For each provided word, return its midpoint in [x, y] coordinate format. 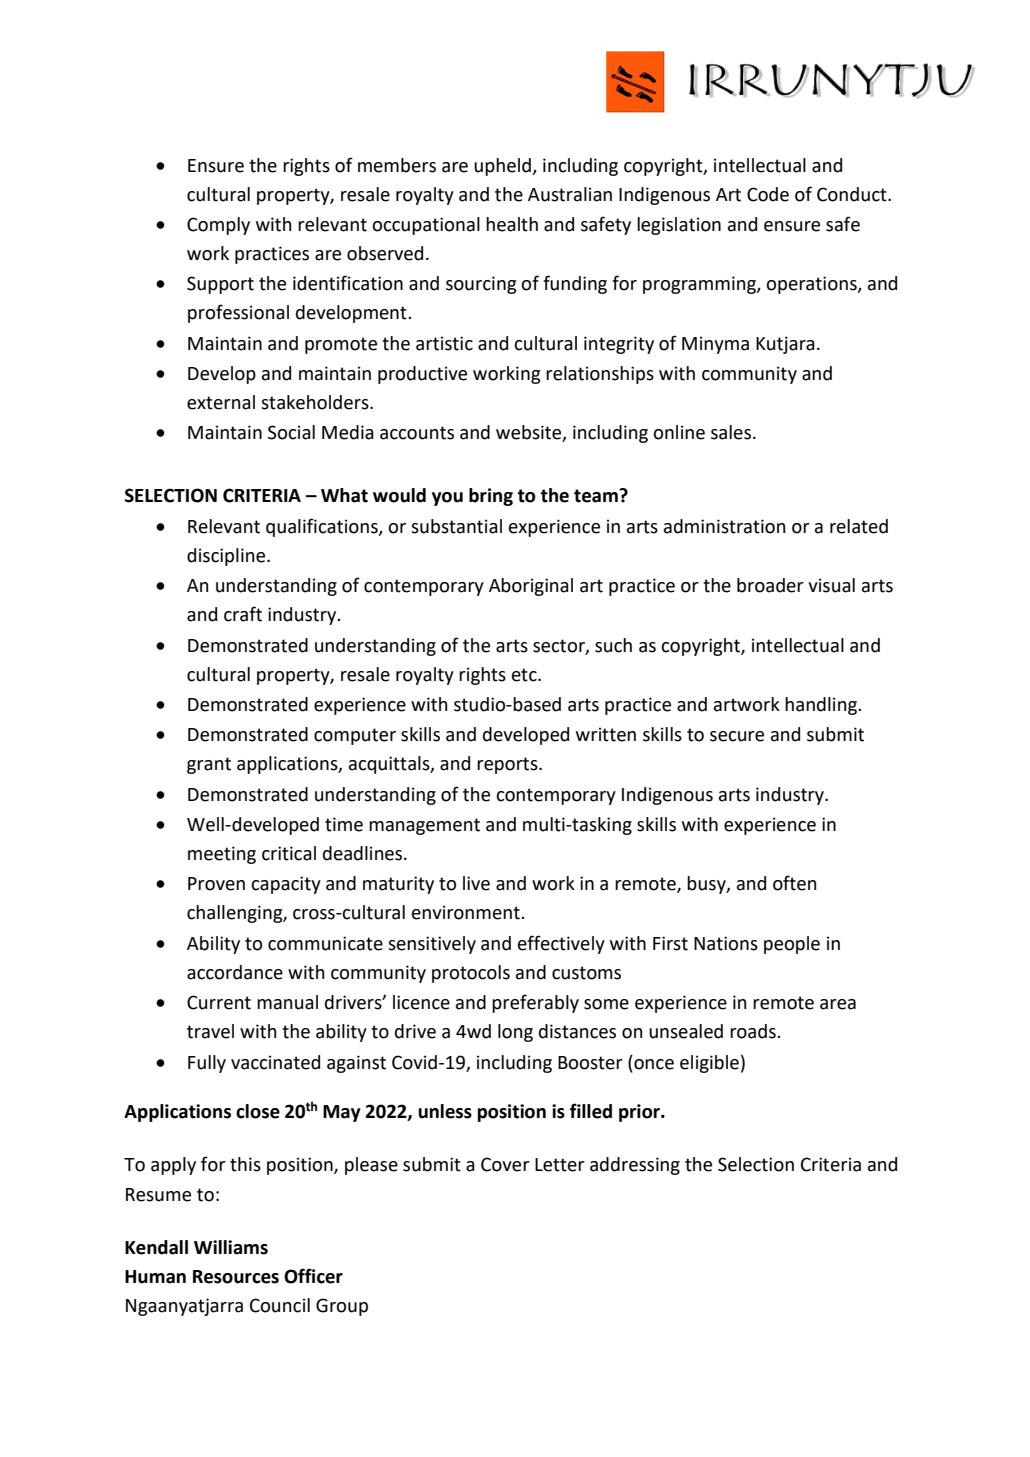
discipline [227, 557]
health [512, 224]
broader [770, 585]
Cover [505, 1164]
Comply [218, 226]
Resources [236, 1277]
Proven [216, 884]
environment [467, 912]
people [792, 945]
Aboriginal [531, 587]
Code [768, 194]
